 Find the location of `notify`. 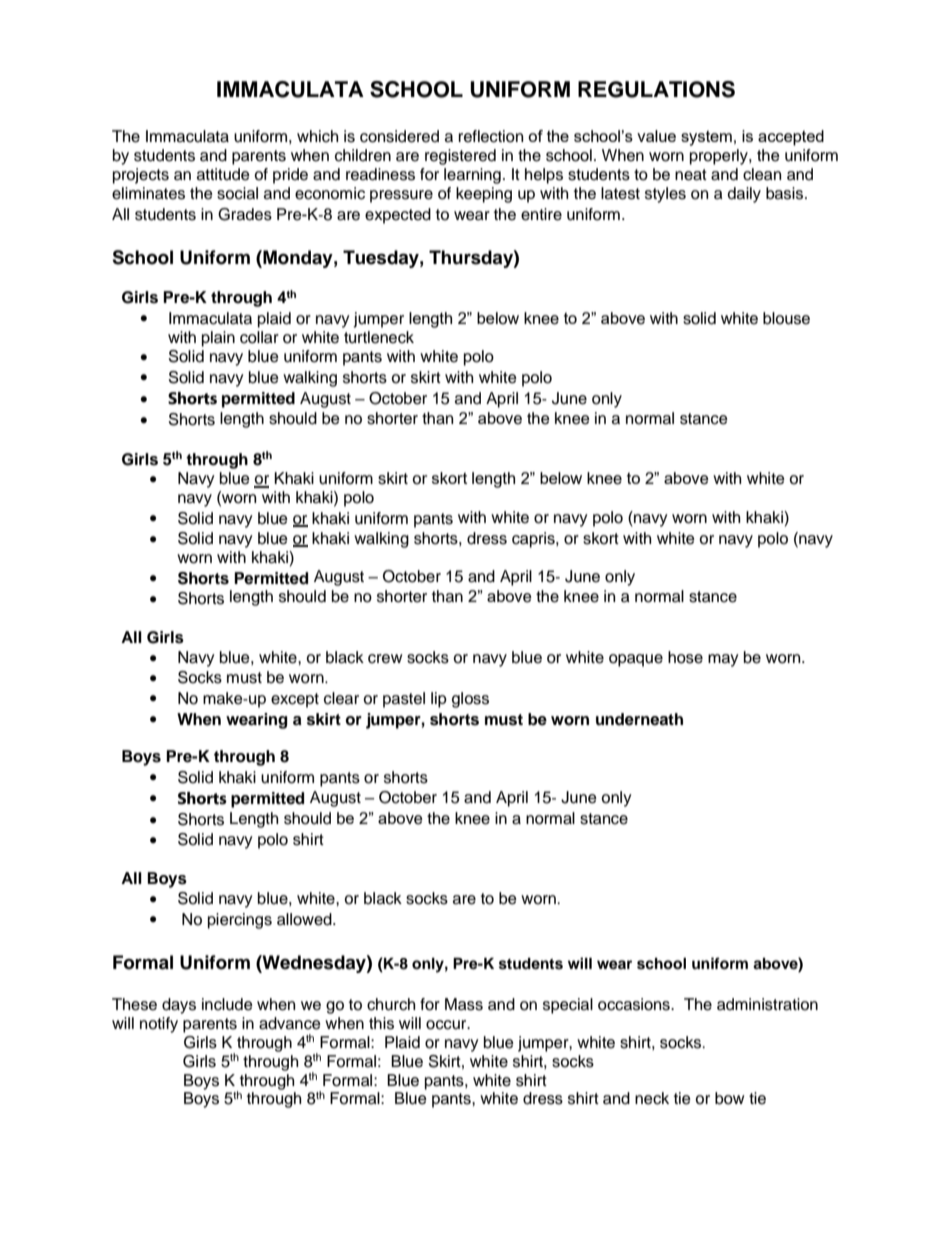

notify is located at coordinates (159, 1025).
